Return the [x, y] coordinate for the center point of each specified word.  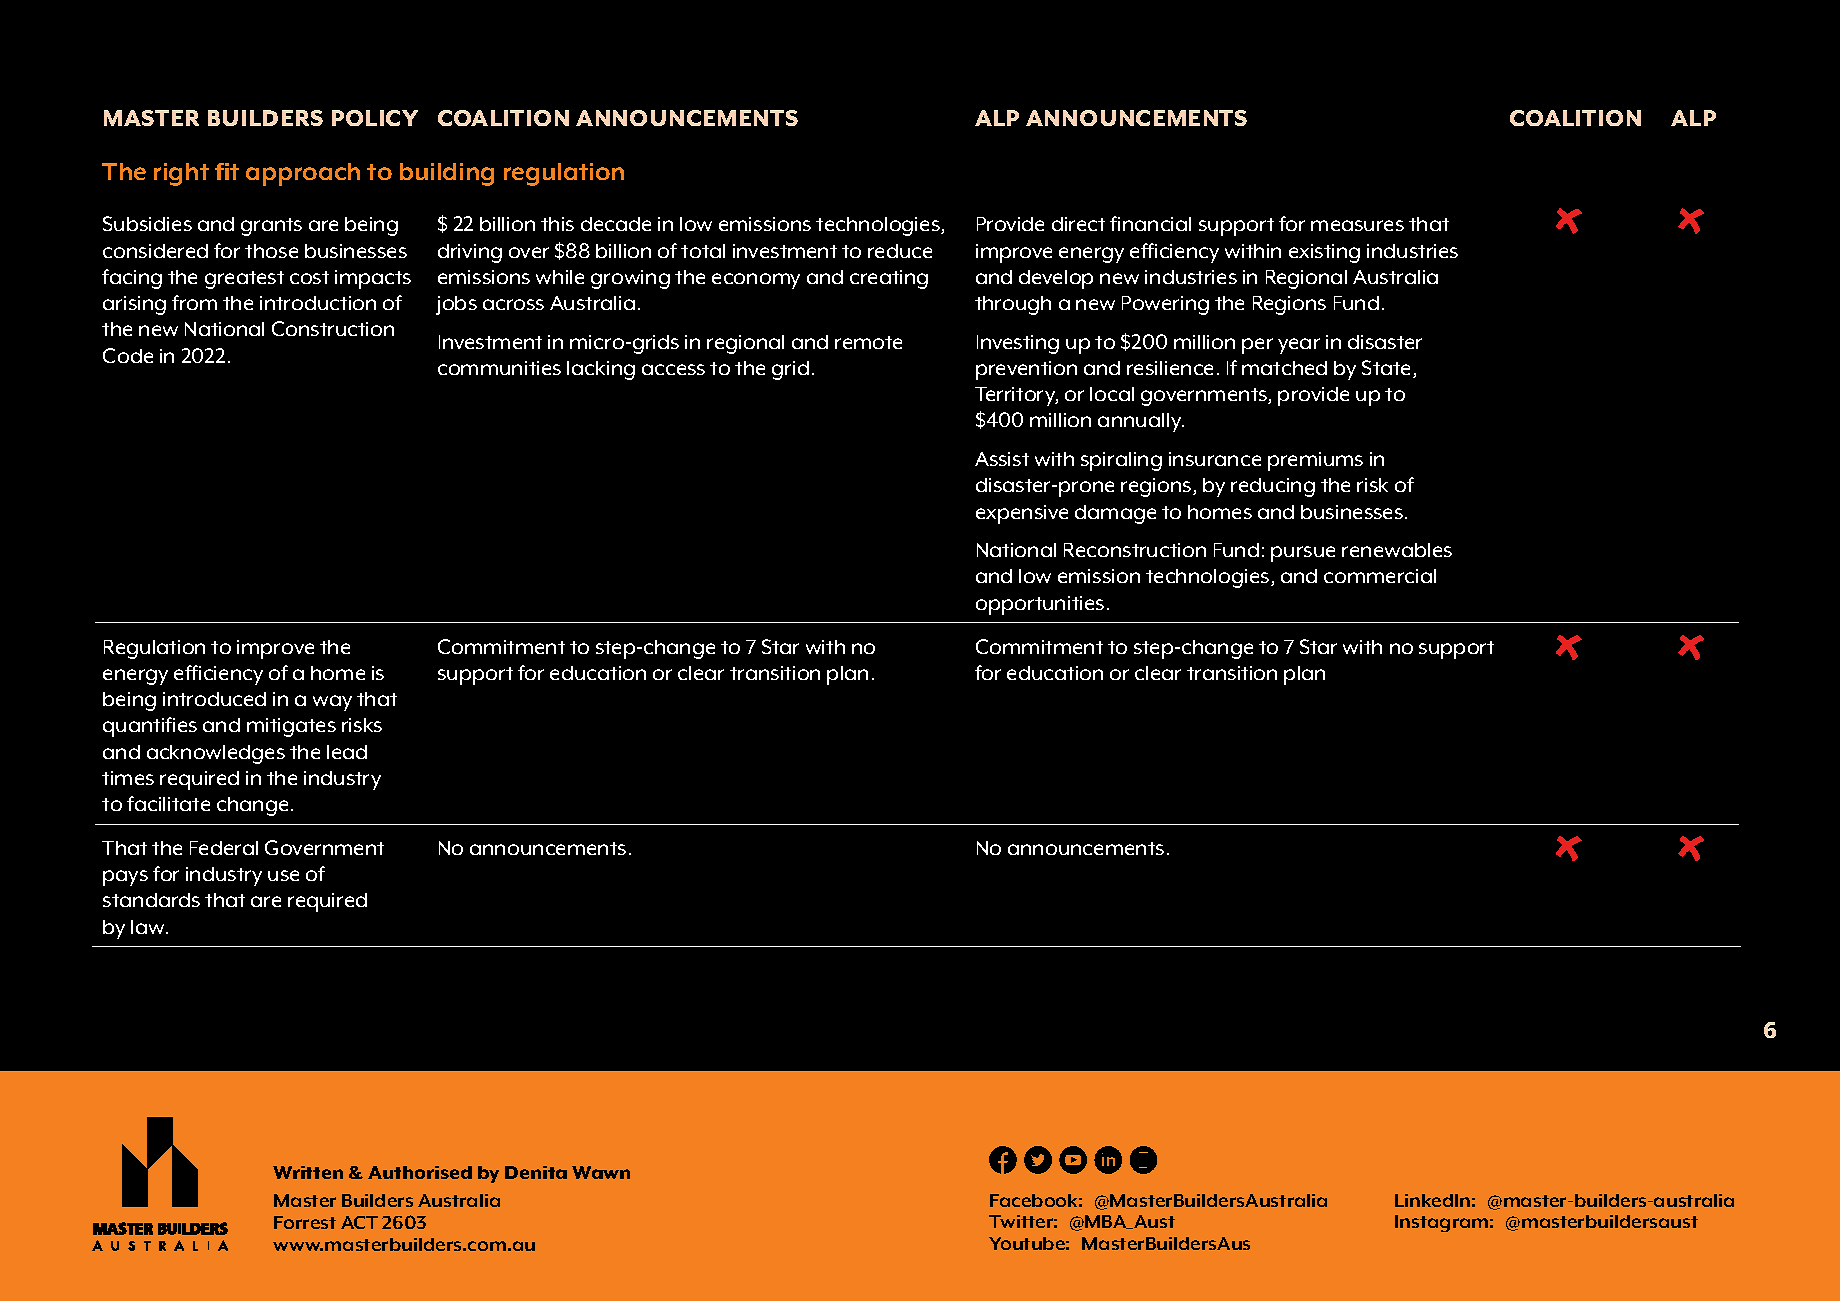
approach [303, 174]
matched [1284, 368]
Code [128, 355]
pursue [1303, 554]
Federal [224, 848]
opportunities [1040, 605]
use [283, 875]
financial [1150, 223]
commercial [1380, 576]
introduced [214, 699]
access [673, 369]
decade [616, 224]
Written [308, 1172]
